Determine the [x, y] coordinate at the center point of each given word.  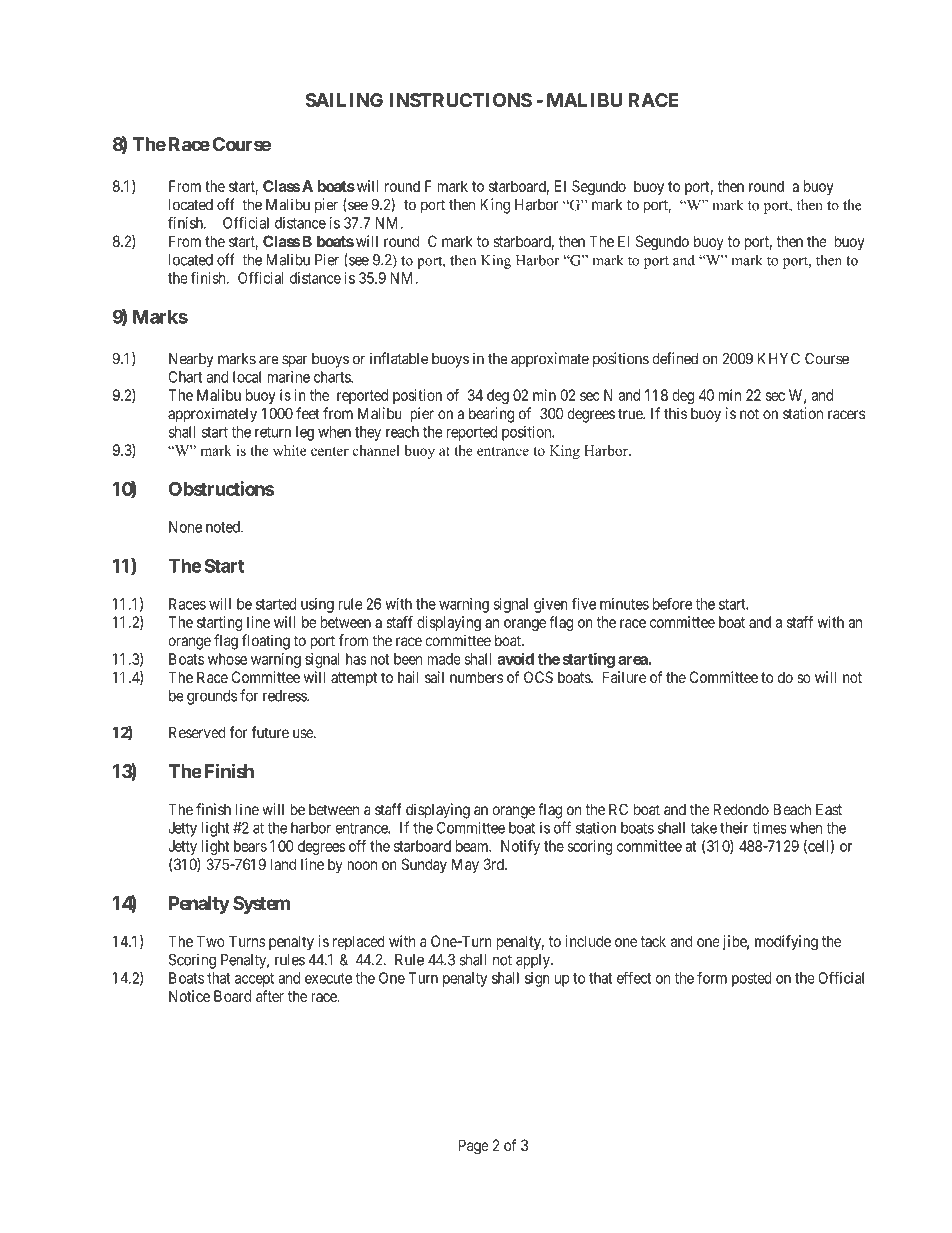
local [247, 377]
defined [675, 358]
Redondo [741, 809]
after [270, 996]
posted [752, 979]
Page [474, 1147]
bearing [491, 415]
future [270, 732]
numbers [476, 677]
